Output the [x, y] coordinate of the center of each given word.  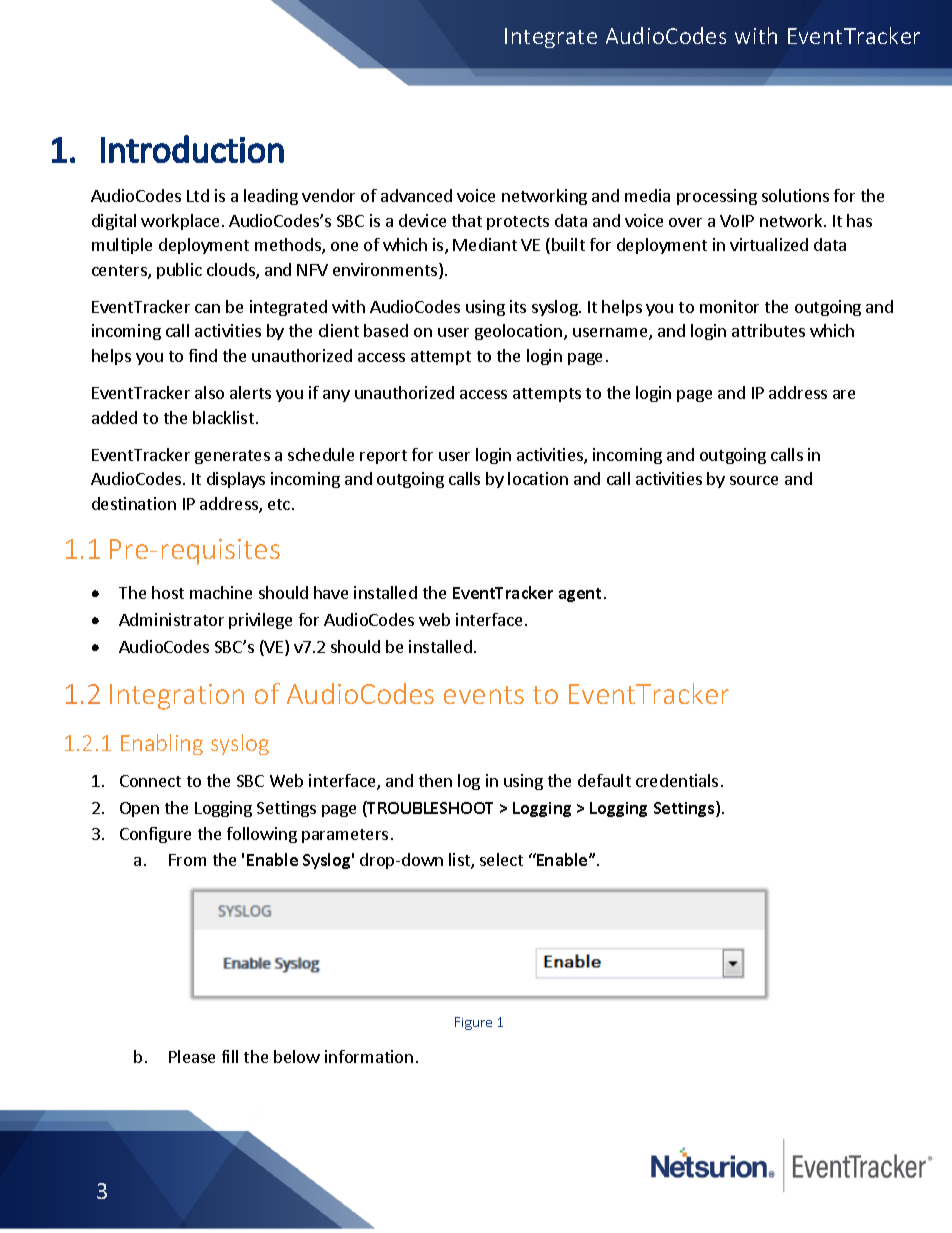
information [369, 1056]
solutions [795, 195]
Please [192, 1056]
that [467, 220]
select [501, 859]
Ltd [198, 195]
